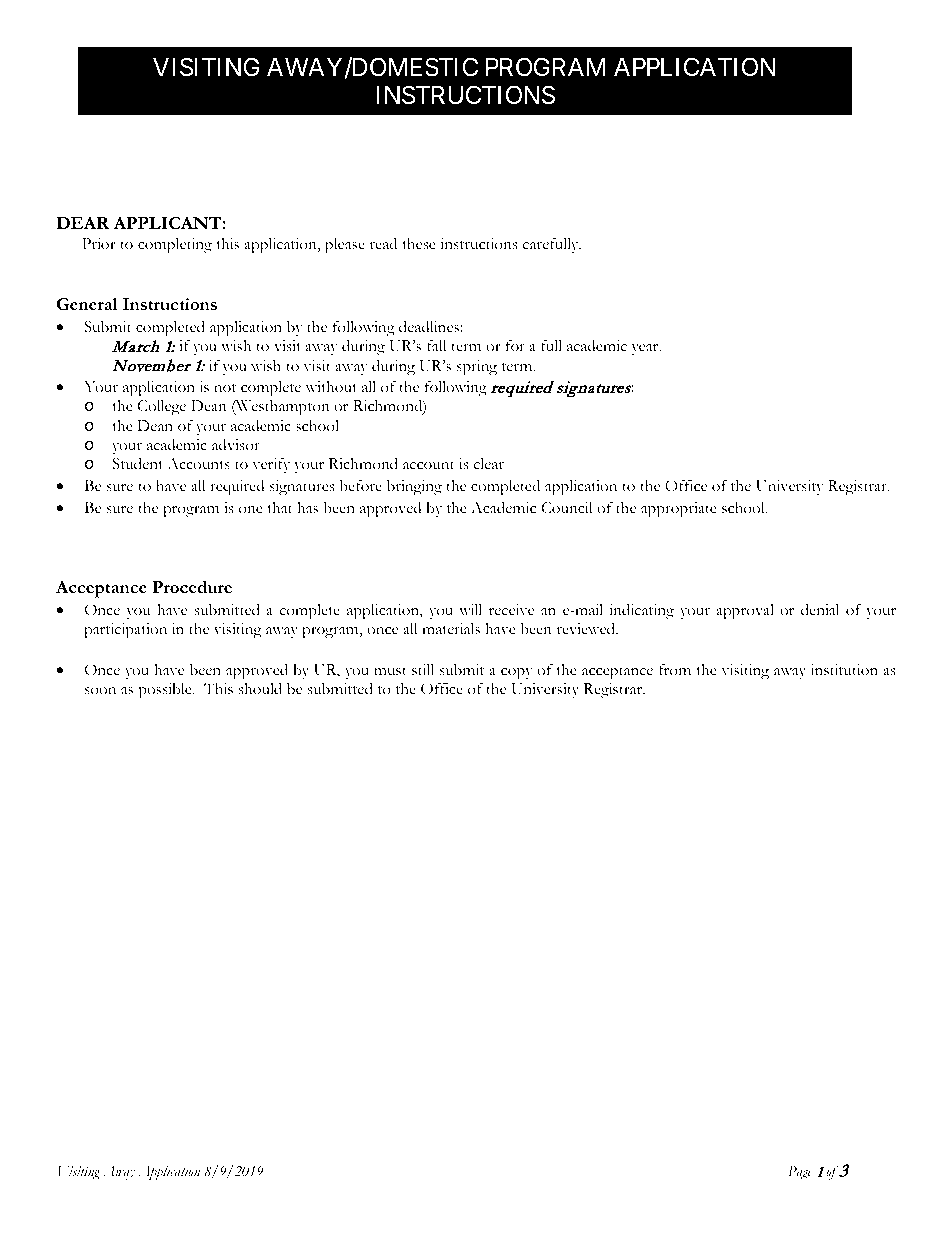 The image size is (952, 1233). Describe the element at coordinates (675, 669) in the image. I see `from` at that location.
